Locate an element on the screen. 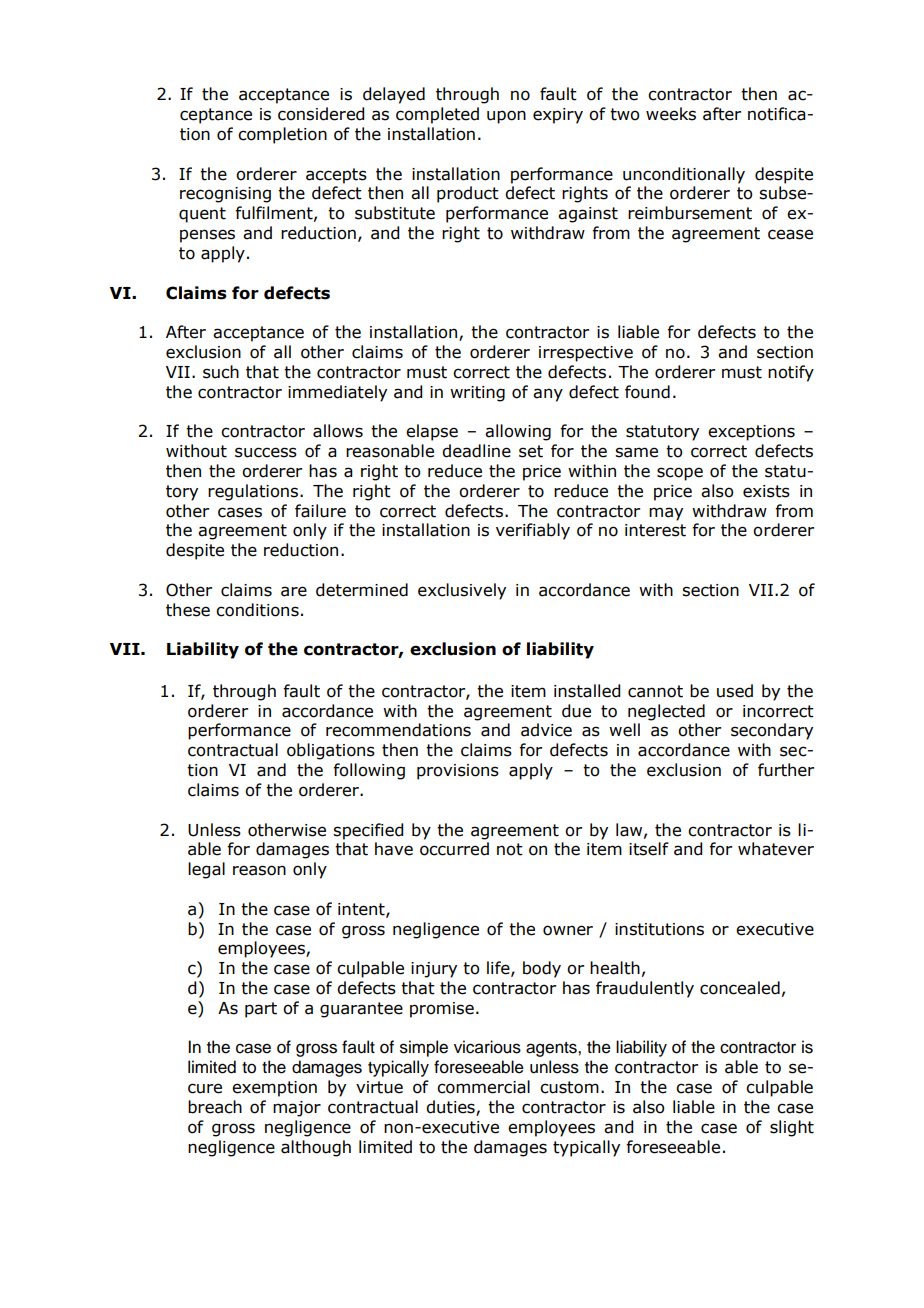 The height and width of the screenshot is (1308, 924). are is located at coordinates (294, 591).
